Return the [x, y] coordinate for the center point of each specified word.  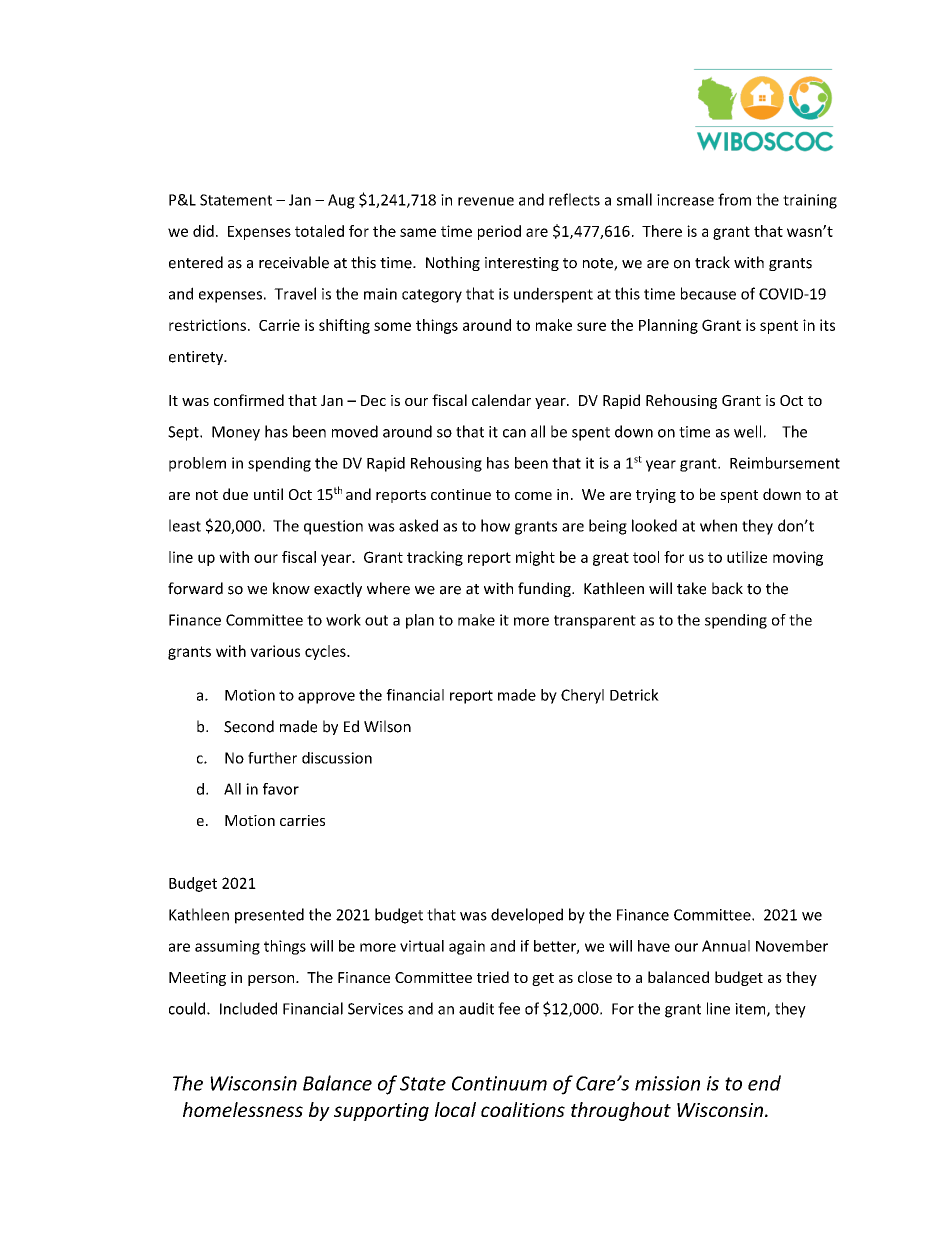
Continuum [499, 1083]
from [734, 199]
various [275, 651]
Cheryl [582, 696]
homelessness [243, 1109]
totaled [319, 231]
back [727, 588]
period [499, 232]
